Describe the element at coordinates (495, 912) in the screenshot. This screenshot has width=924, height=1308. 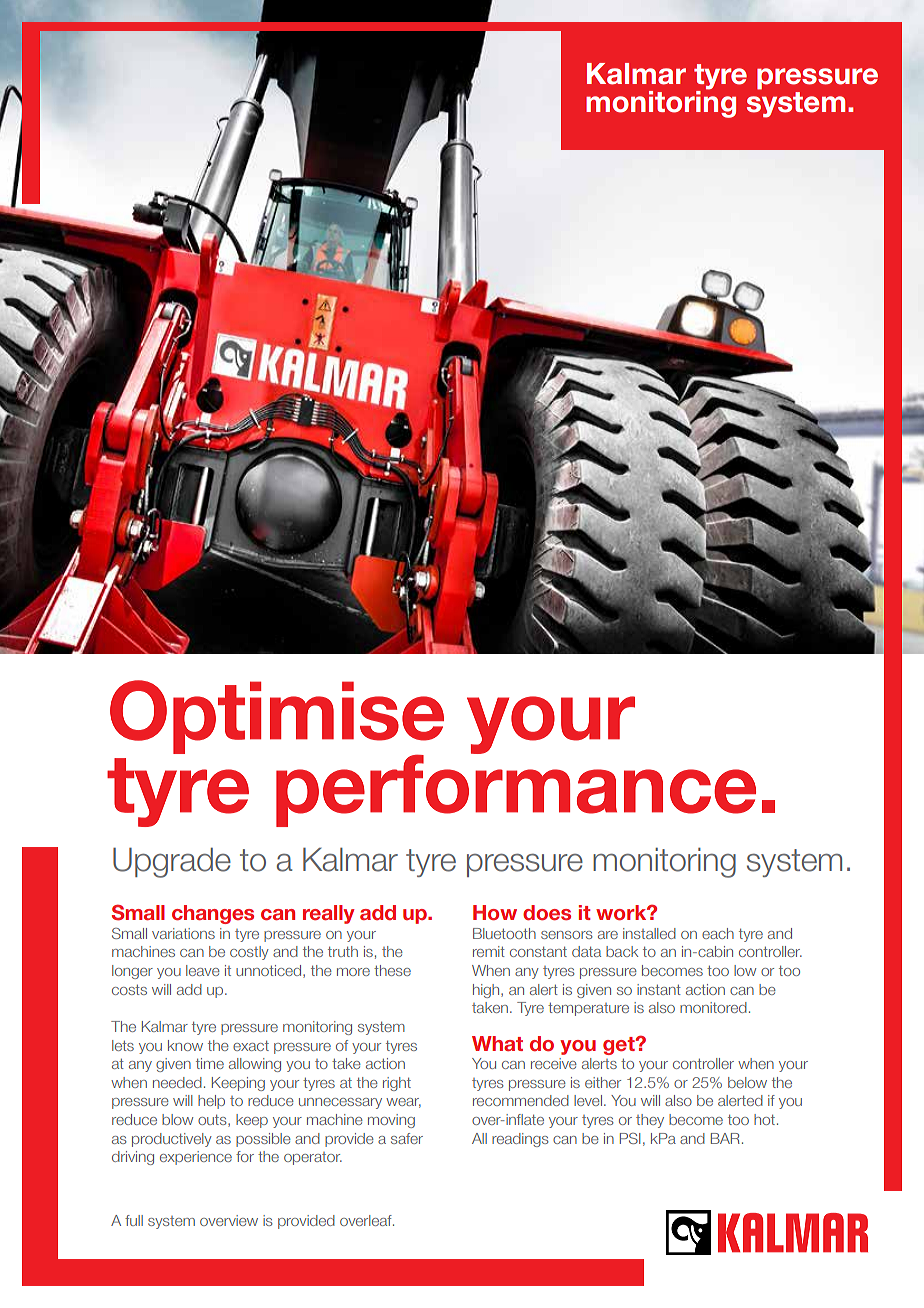
I see `How` at that location.
